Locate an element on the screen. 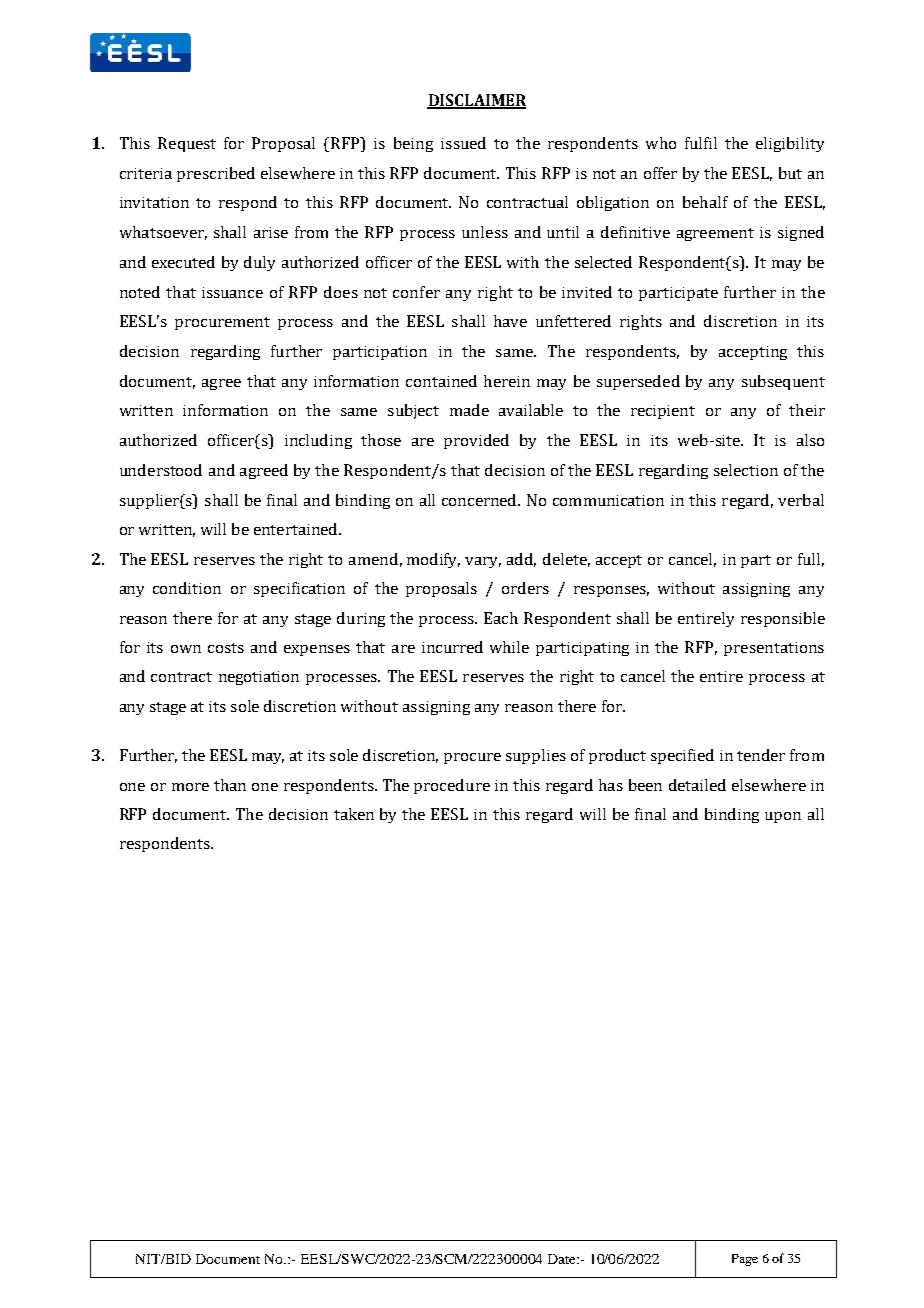 The image size is (924, 1308). procedure is located at coordinates (452, 786).
